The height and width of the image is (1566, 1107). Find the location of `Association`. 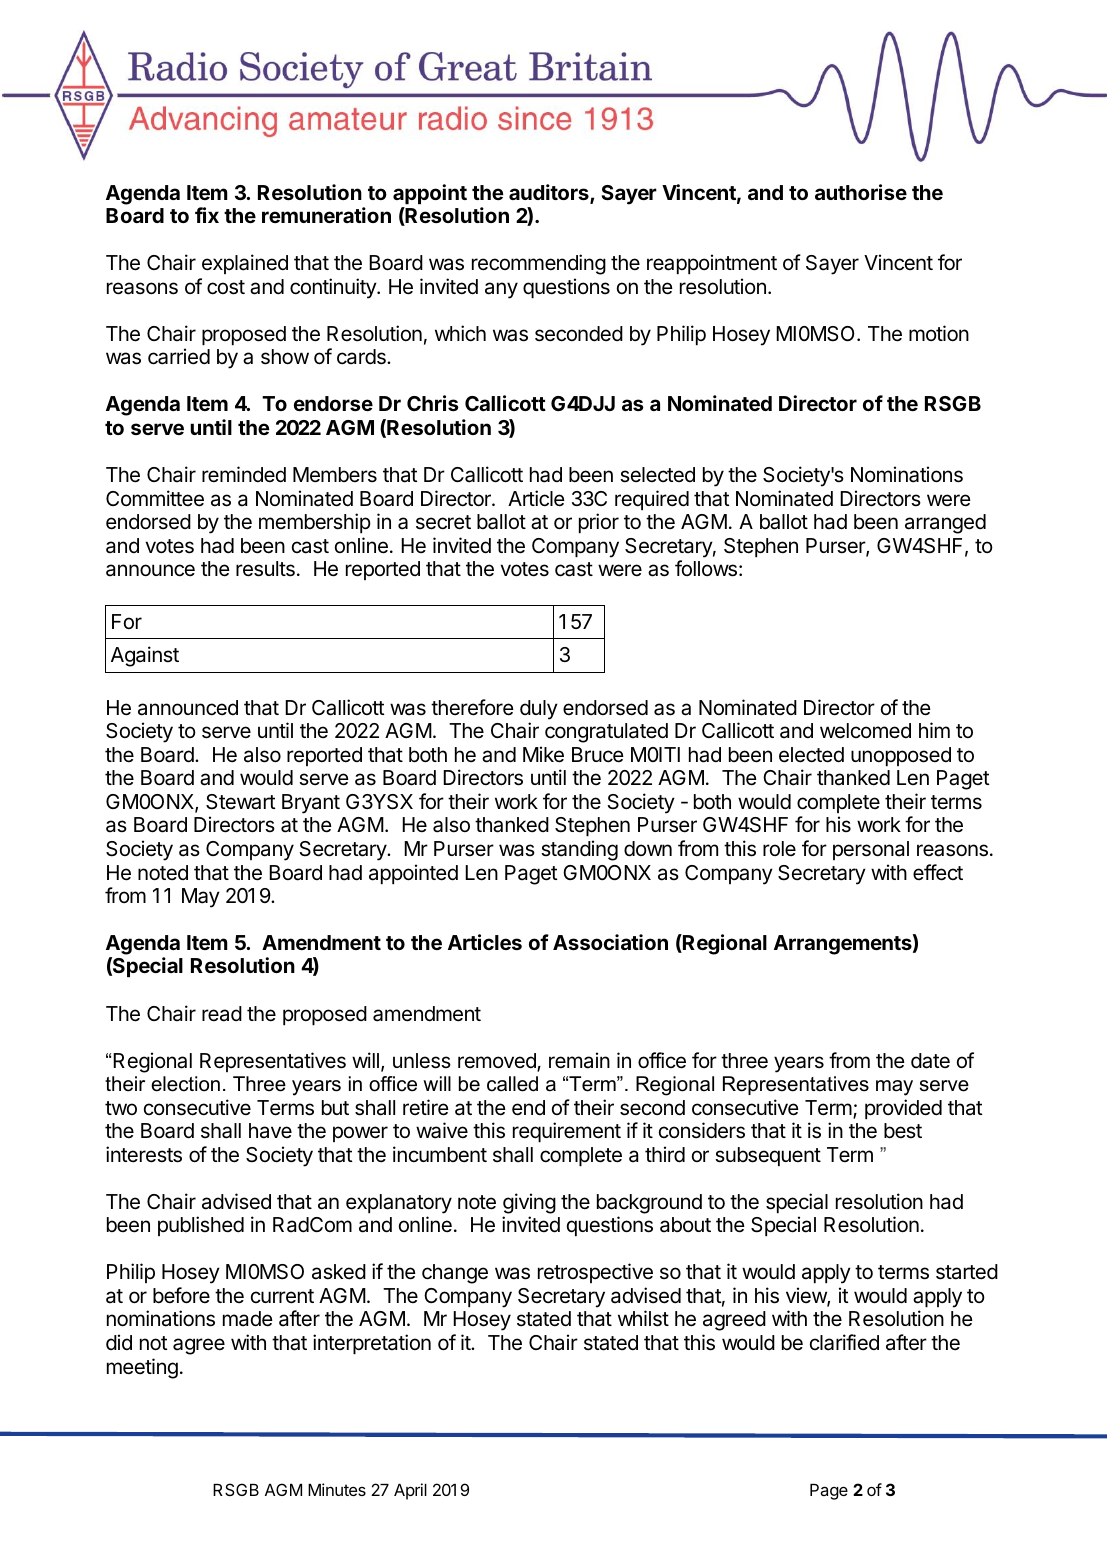

Association is located at coordinates (610, 942).
